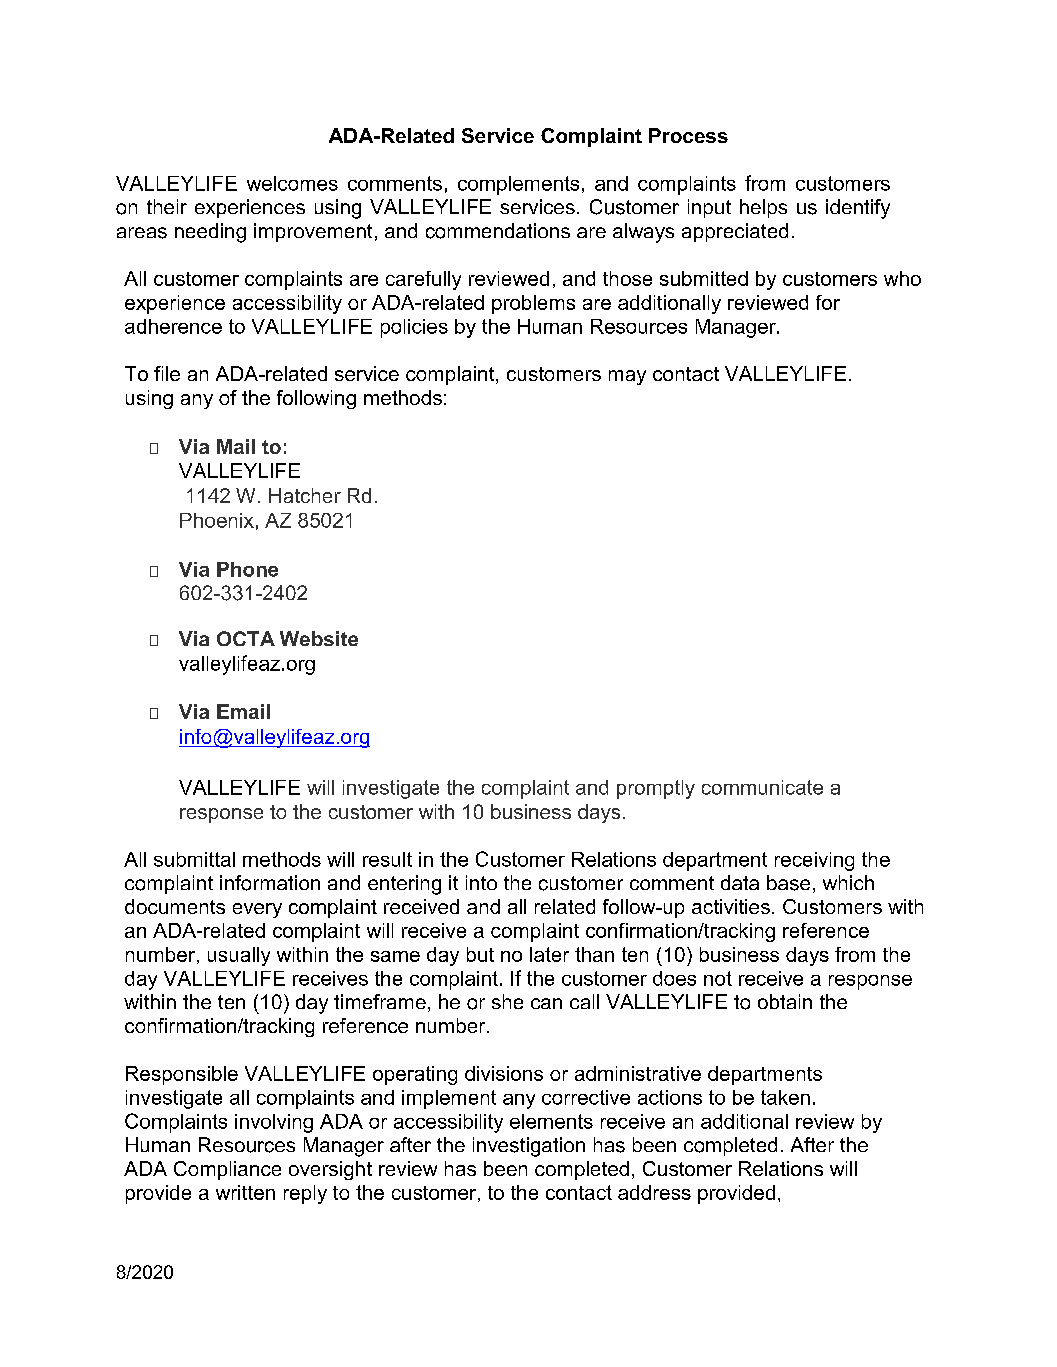 The height and width of the document is (1367, 1057). I want to click on Compliance, so click(227, 1170).
